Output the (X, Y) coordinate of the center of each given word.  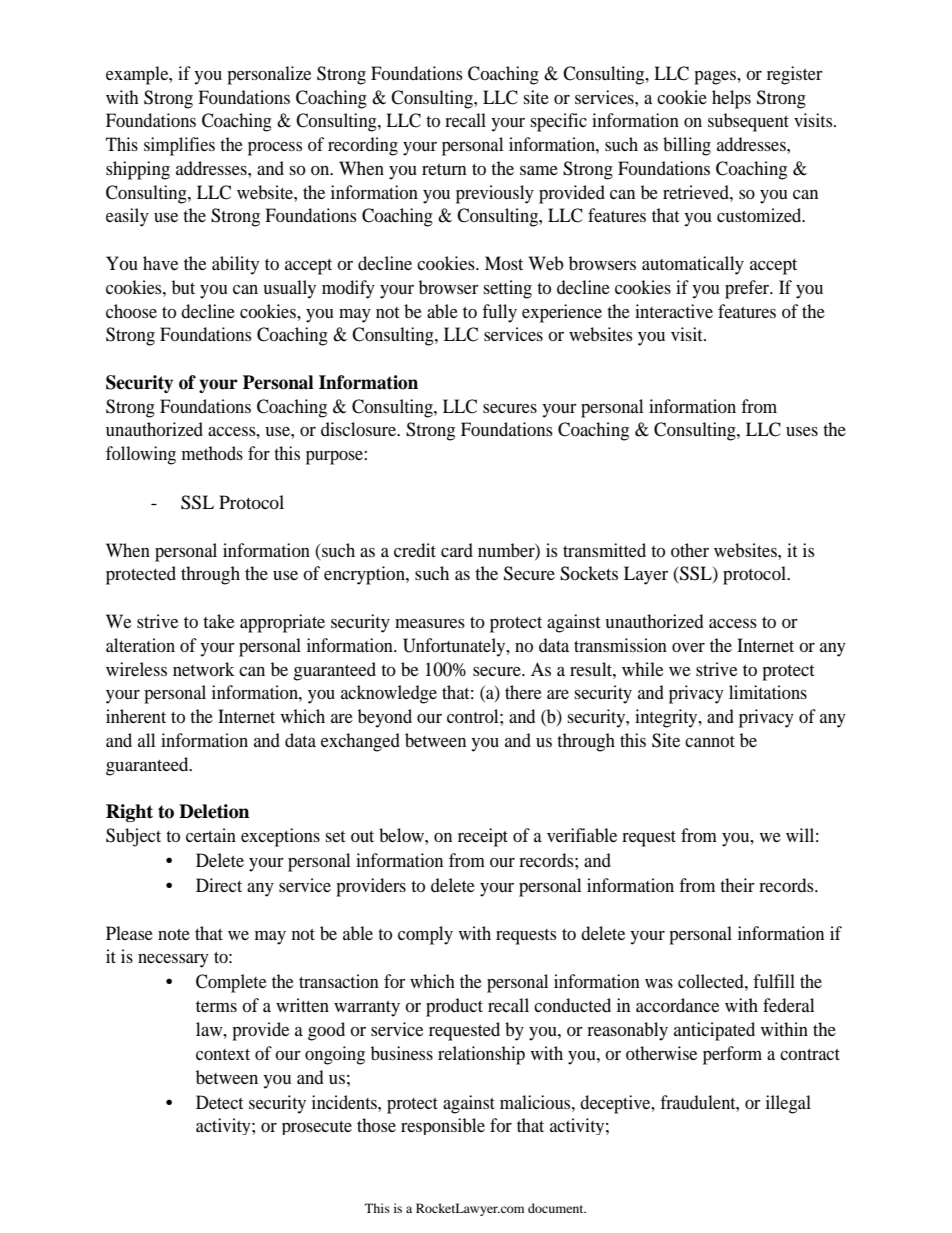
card (457, 550)
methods (212, 453)
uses (802, 431)
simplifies (179, 146)
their (737, 885)
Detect (219, 1102)
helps (731, 99)
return (444, 169)
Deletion (214, 811)
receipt (483, 837)
